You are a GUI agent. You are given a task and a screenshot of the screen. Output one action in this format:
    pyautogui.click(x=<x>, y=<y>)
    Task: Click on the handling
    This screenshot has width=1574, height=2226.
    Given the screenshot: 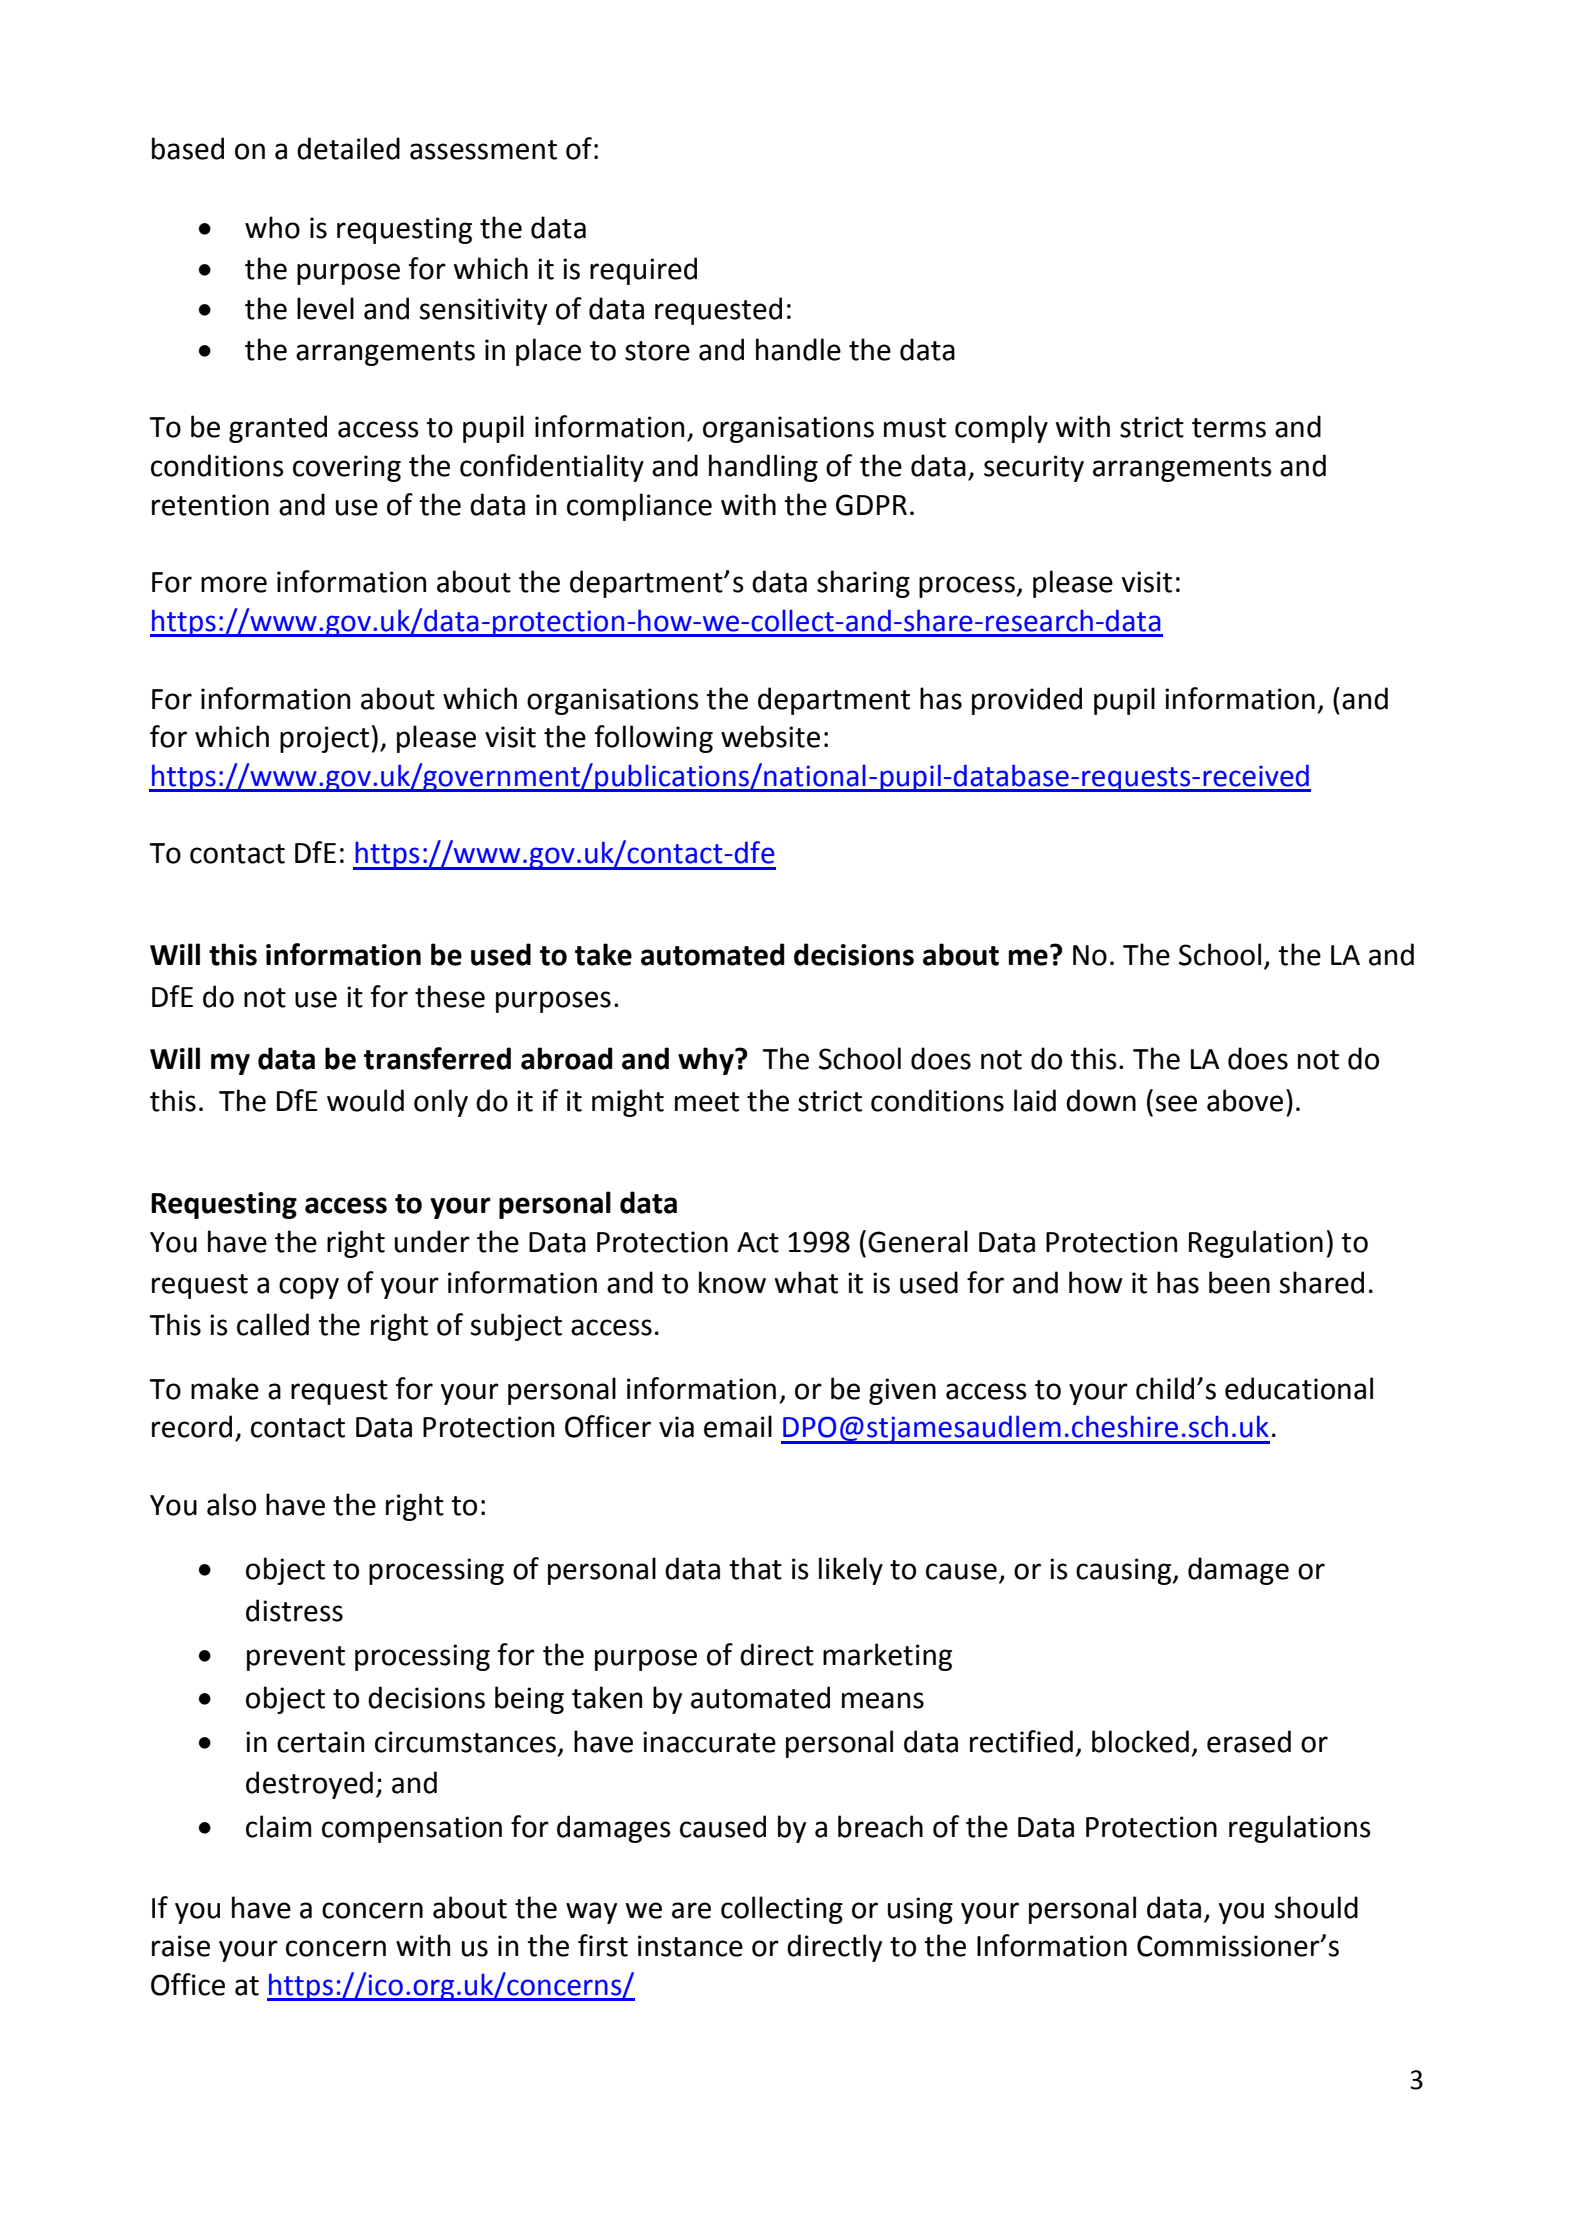 What is the action you would take?
    pyautogui.click(x=763, y=468)
